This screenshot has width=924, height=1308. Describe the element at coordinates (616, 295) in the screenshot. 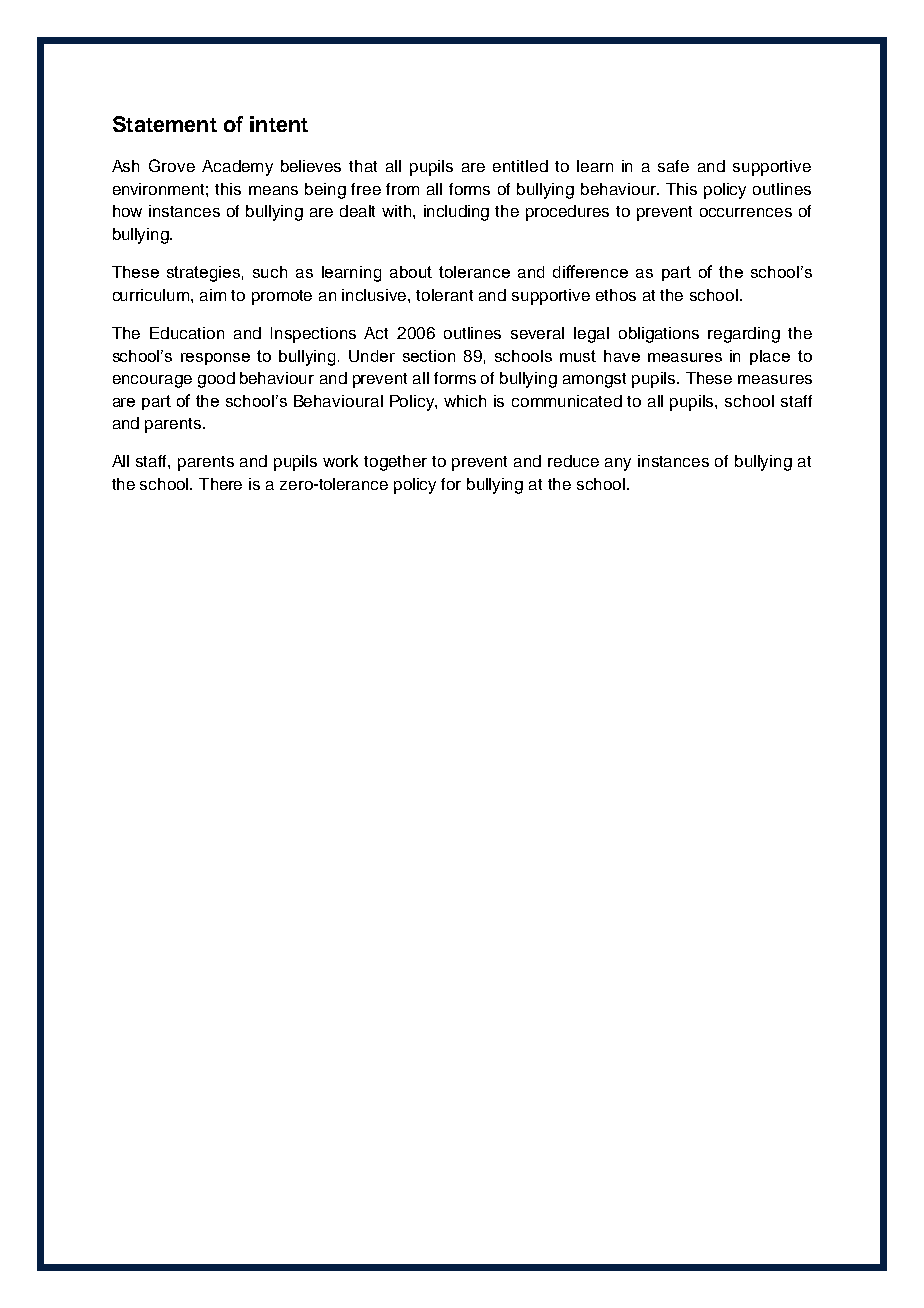

I see `ethos` at that location.
